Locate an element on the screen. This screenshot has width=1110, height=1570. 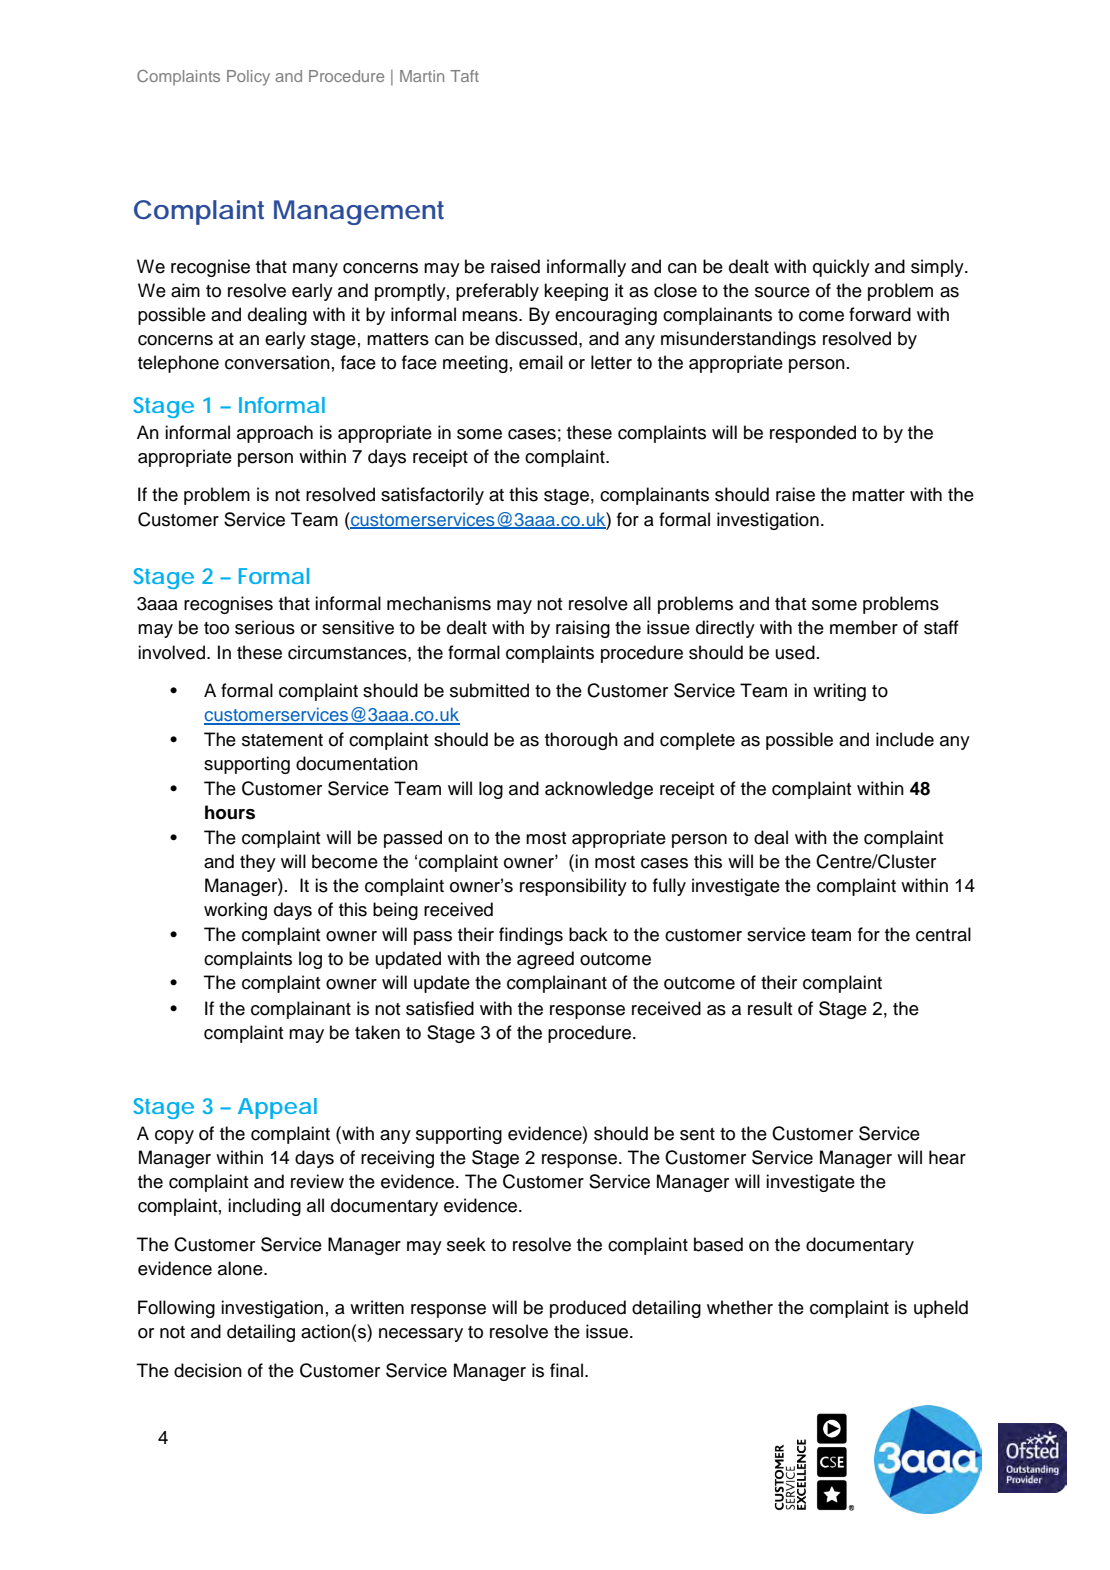
quickly is located at coordinates (841, 268).
